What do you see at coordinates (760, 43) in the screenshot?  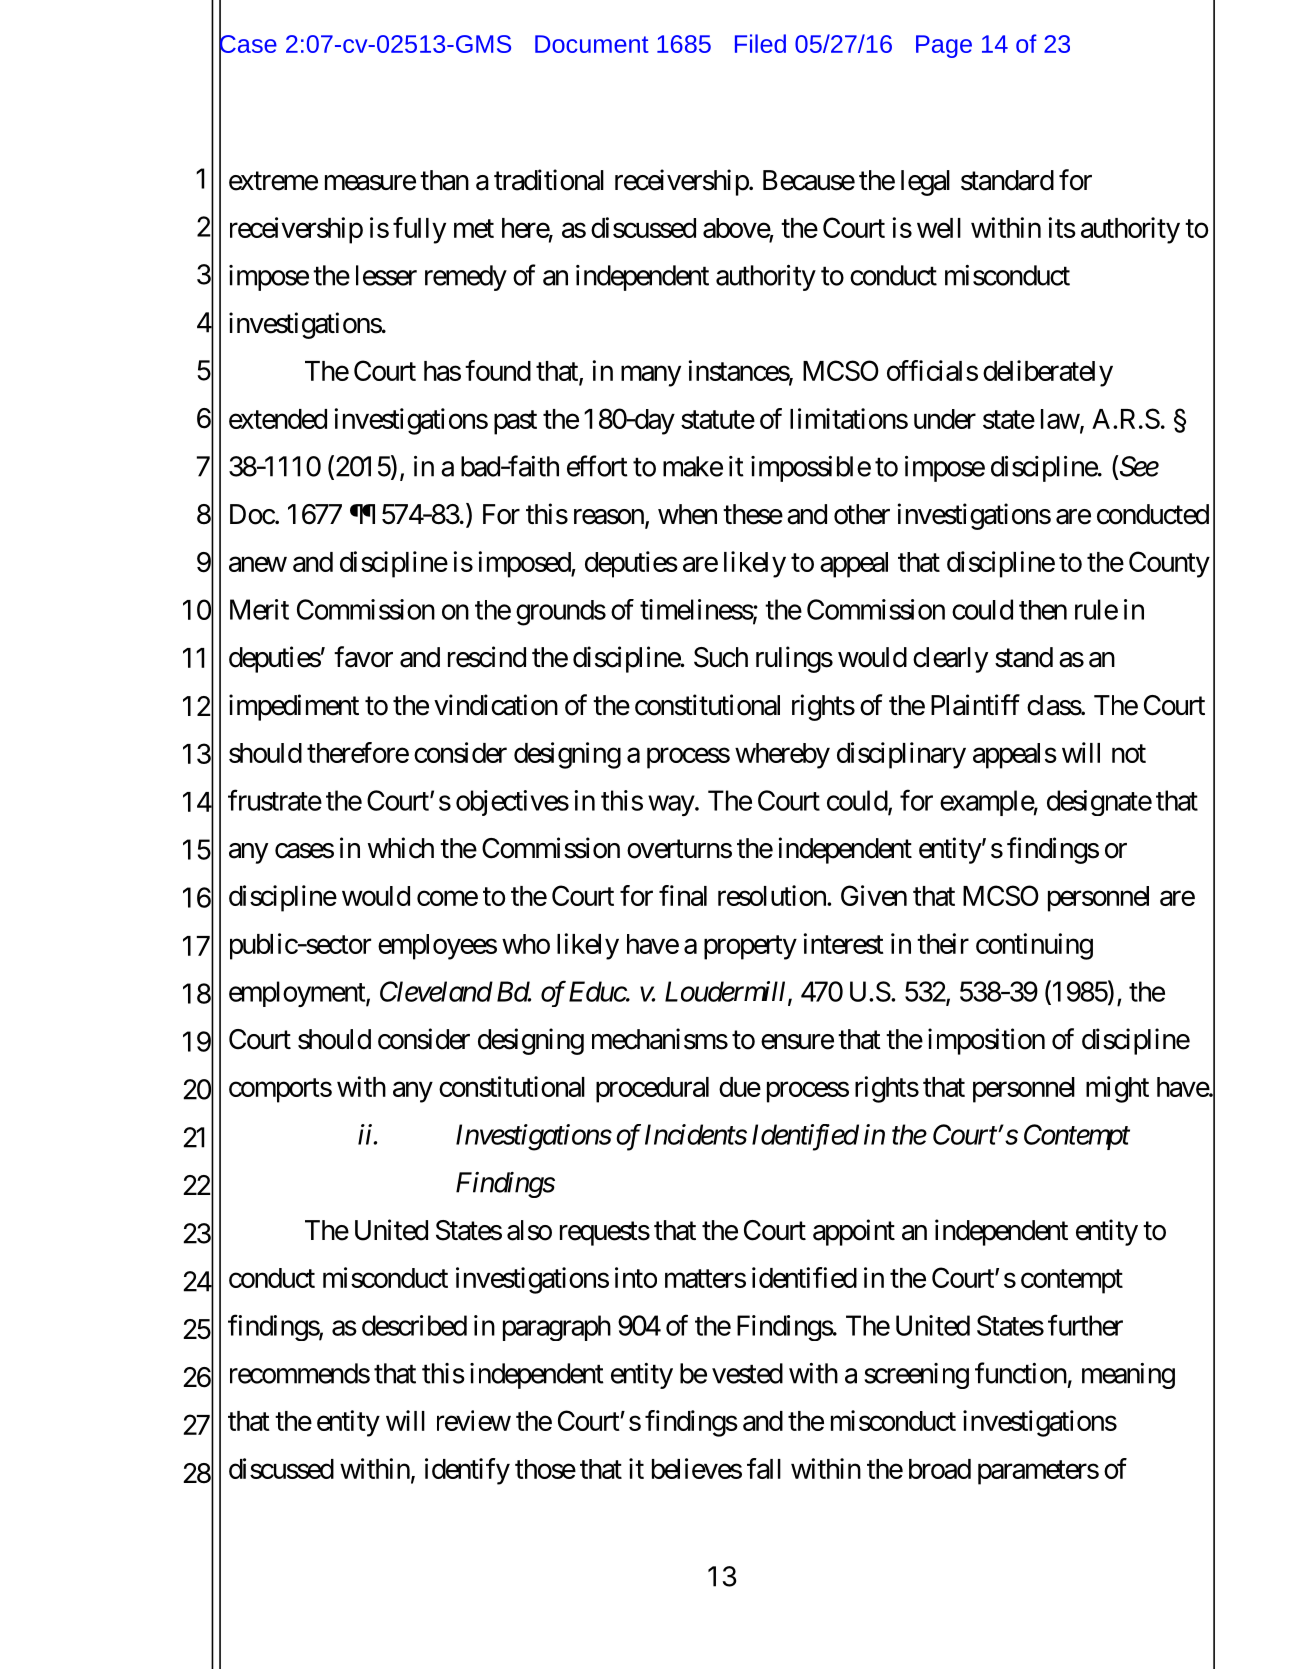 I see `Filed` at bounding box center [760, 43].
